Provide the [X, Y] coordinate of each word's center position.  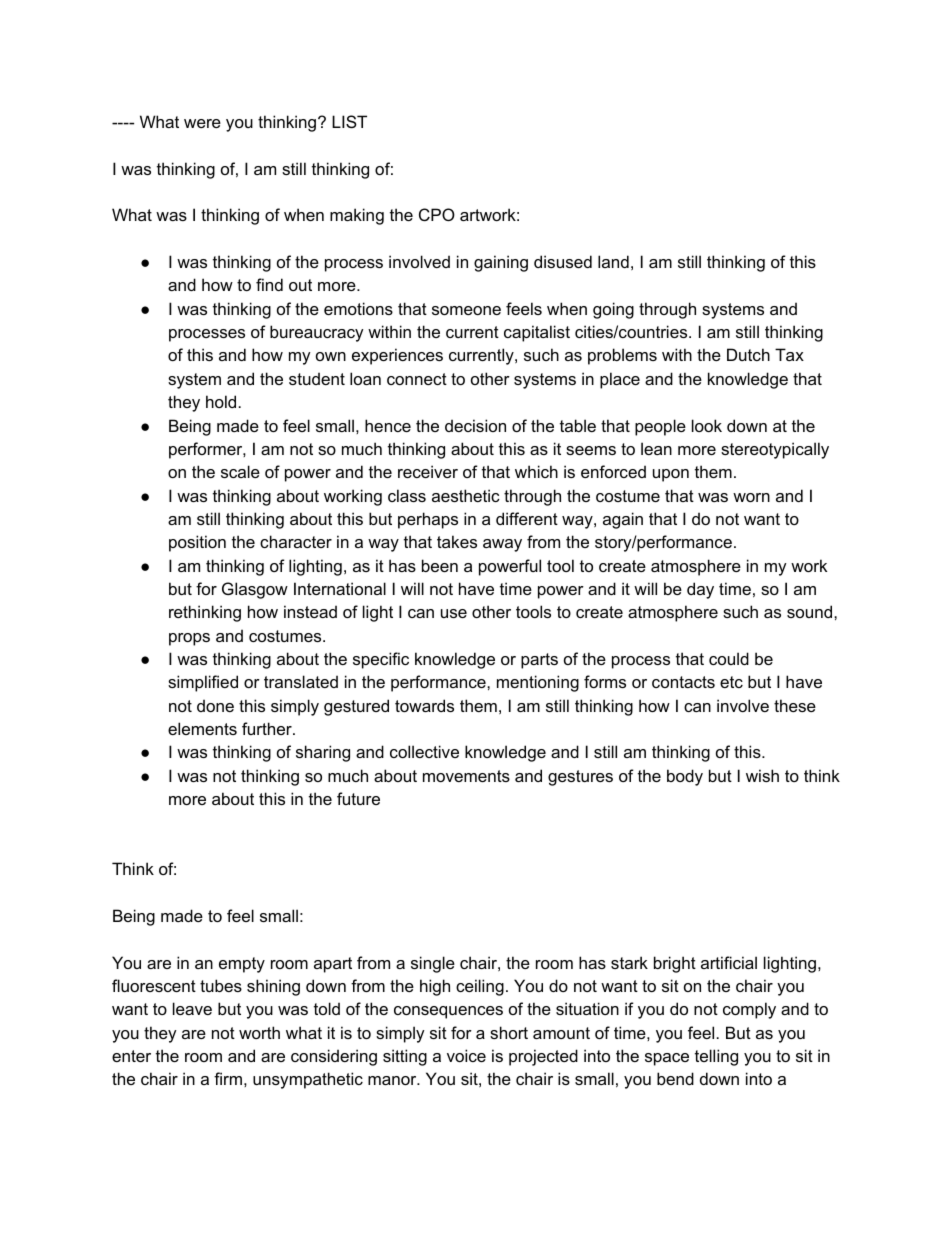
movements [466, 776]
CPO [437, 214]
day [700, 590]
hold [221, 401]
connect [417, 379]
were [202, 123]
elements [202, 728]
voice [466, 1055]
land [613, 261]
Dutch [748, 354]
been [440, 565]
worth [259, 1032]
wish [762, 775]
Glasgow [255, 590]
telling [716, 1057]
